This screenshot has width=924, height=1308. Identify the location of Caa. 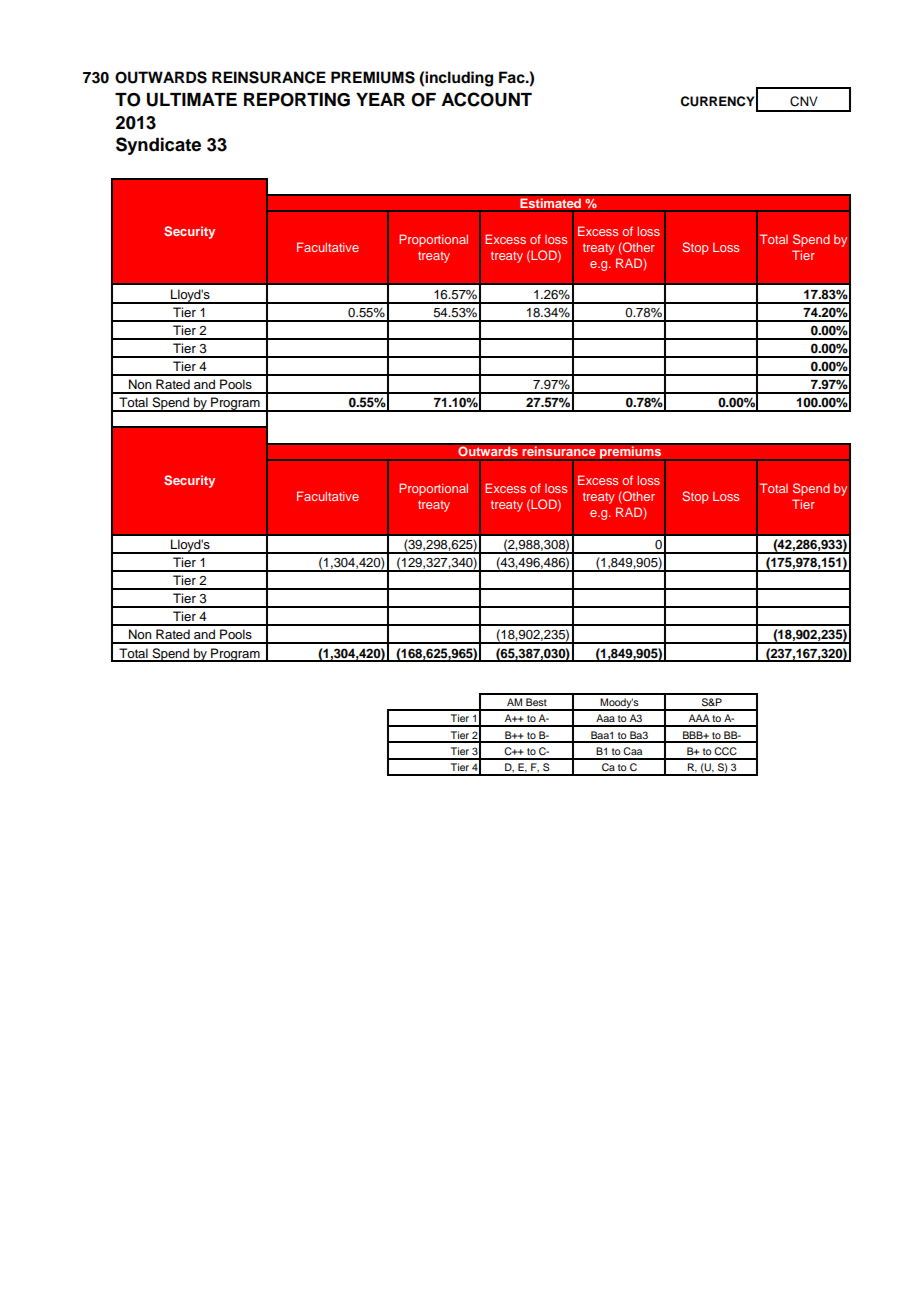
(632, 751).
